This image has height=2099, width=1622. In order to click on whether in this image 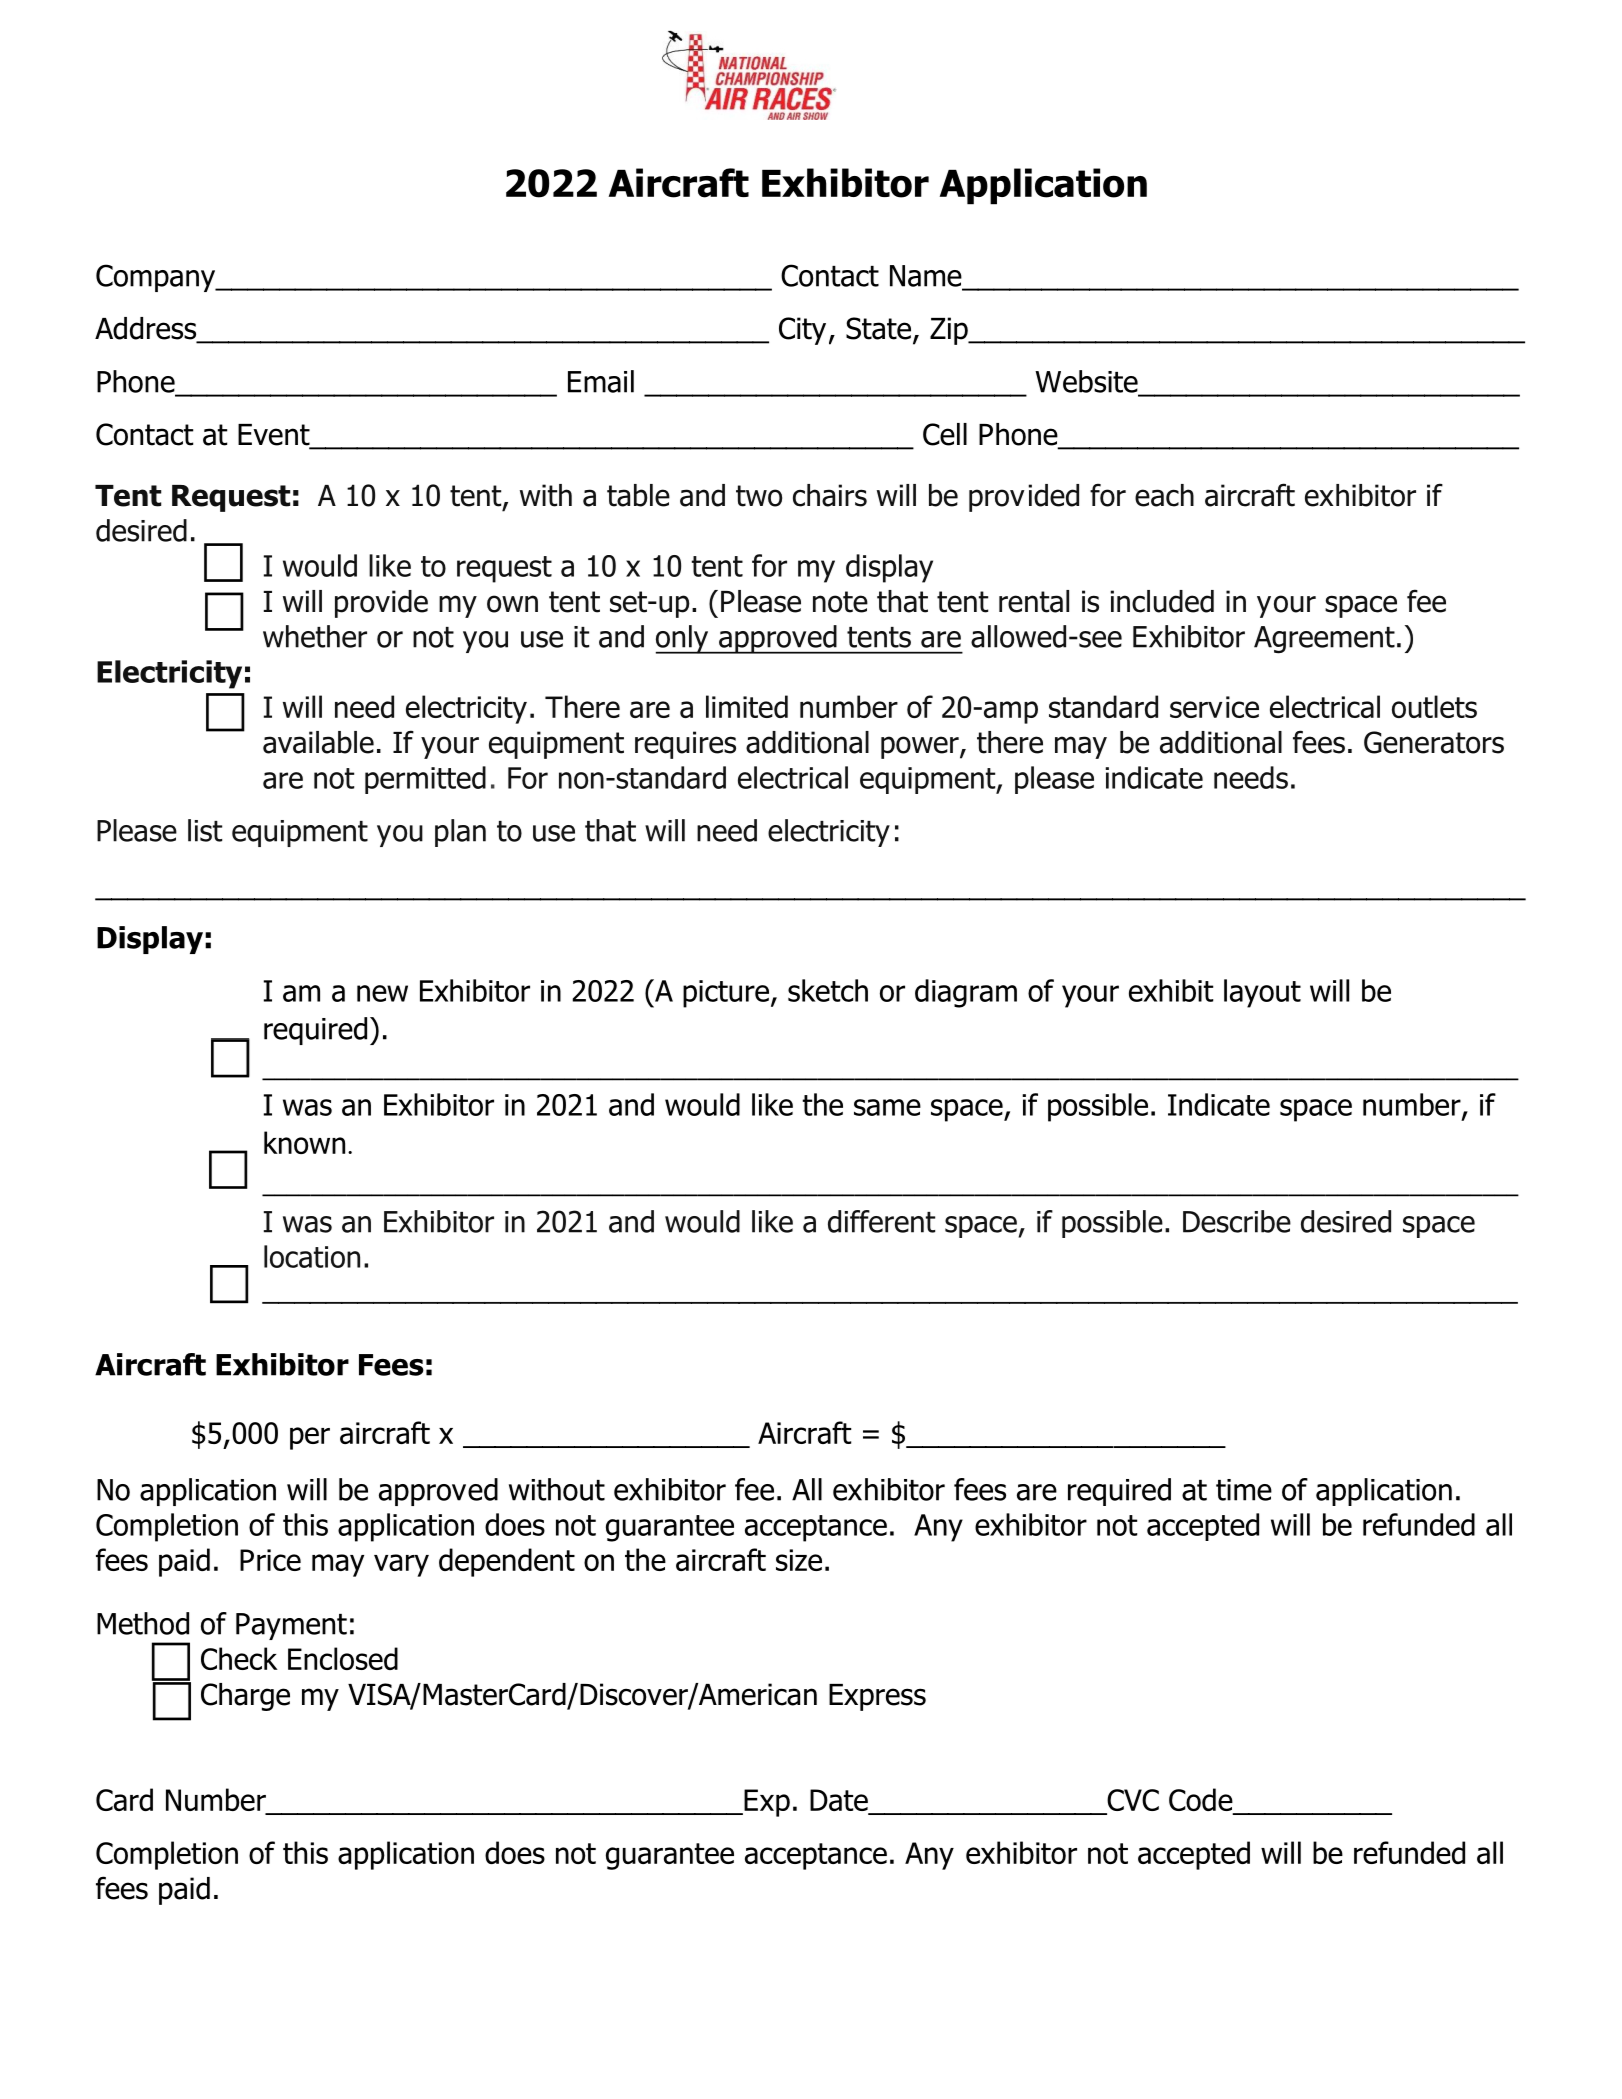, I will do `click(315, 636)`.
